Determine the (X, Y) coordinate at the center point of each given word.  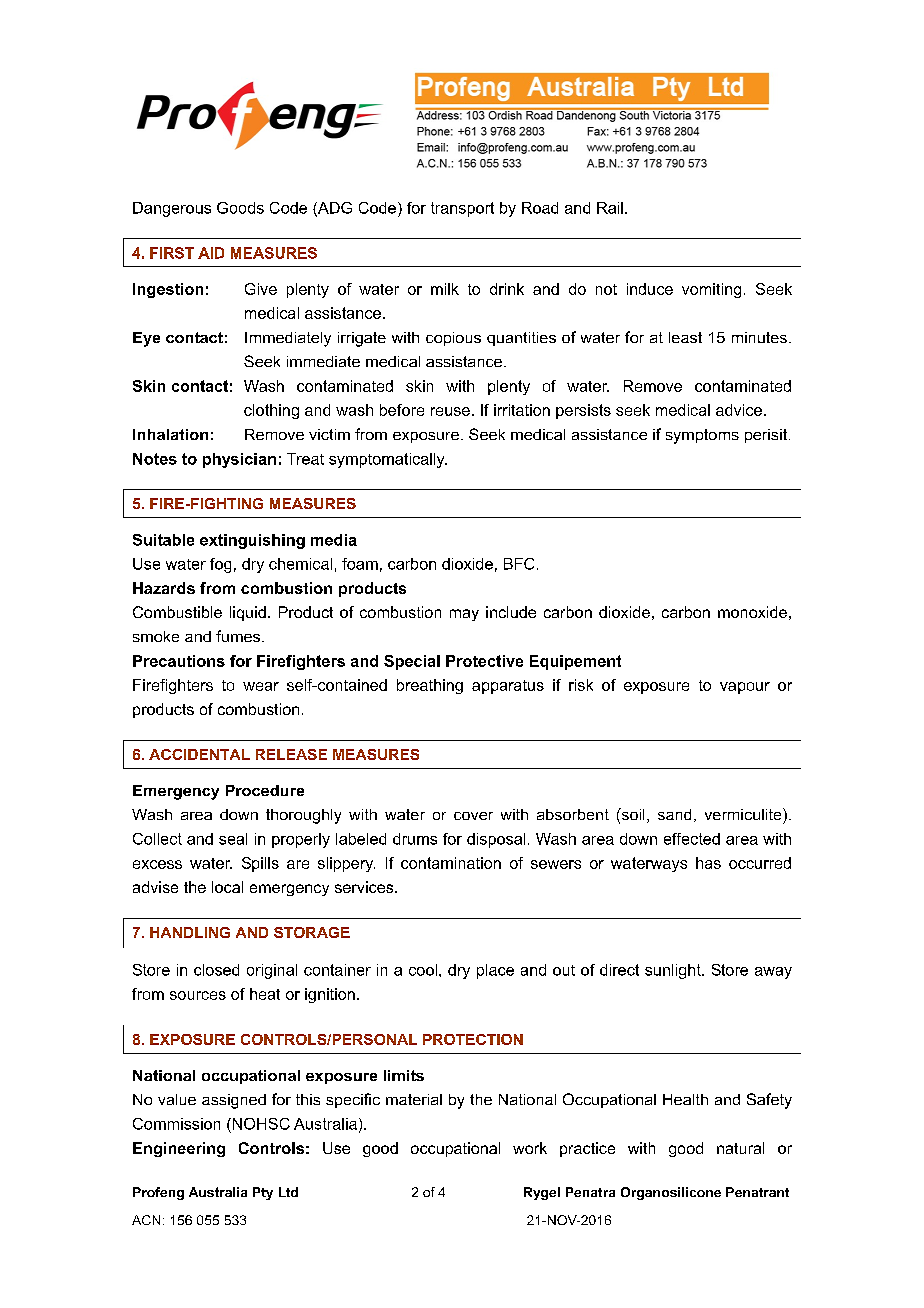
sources (198, 995)
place (495, 971)
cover (473, 816)
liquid (248, 613)
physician (239, 460)
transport (462, 209)
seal (233, 839)
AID (211, 253)
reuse (450, 411)
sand (674, 814)
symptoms (702, 436)
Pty (263, 1193)
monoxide (752, 612)
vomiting (711, 290)
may (464, 615)
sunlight (674, 971)
